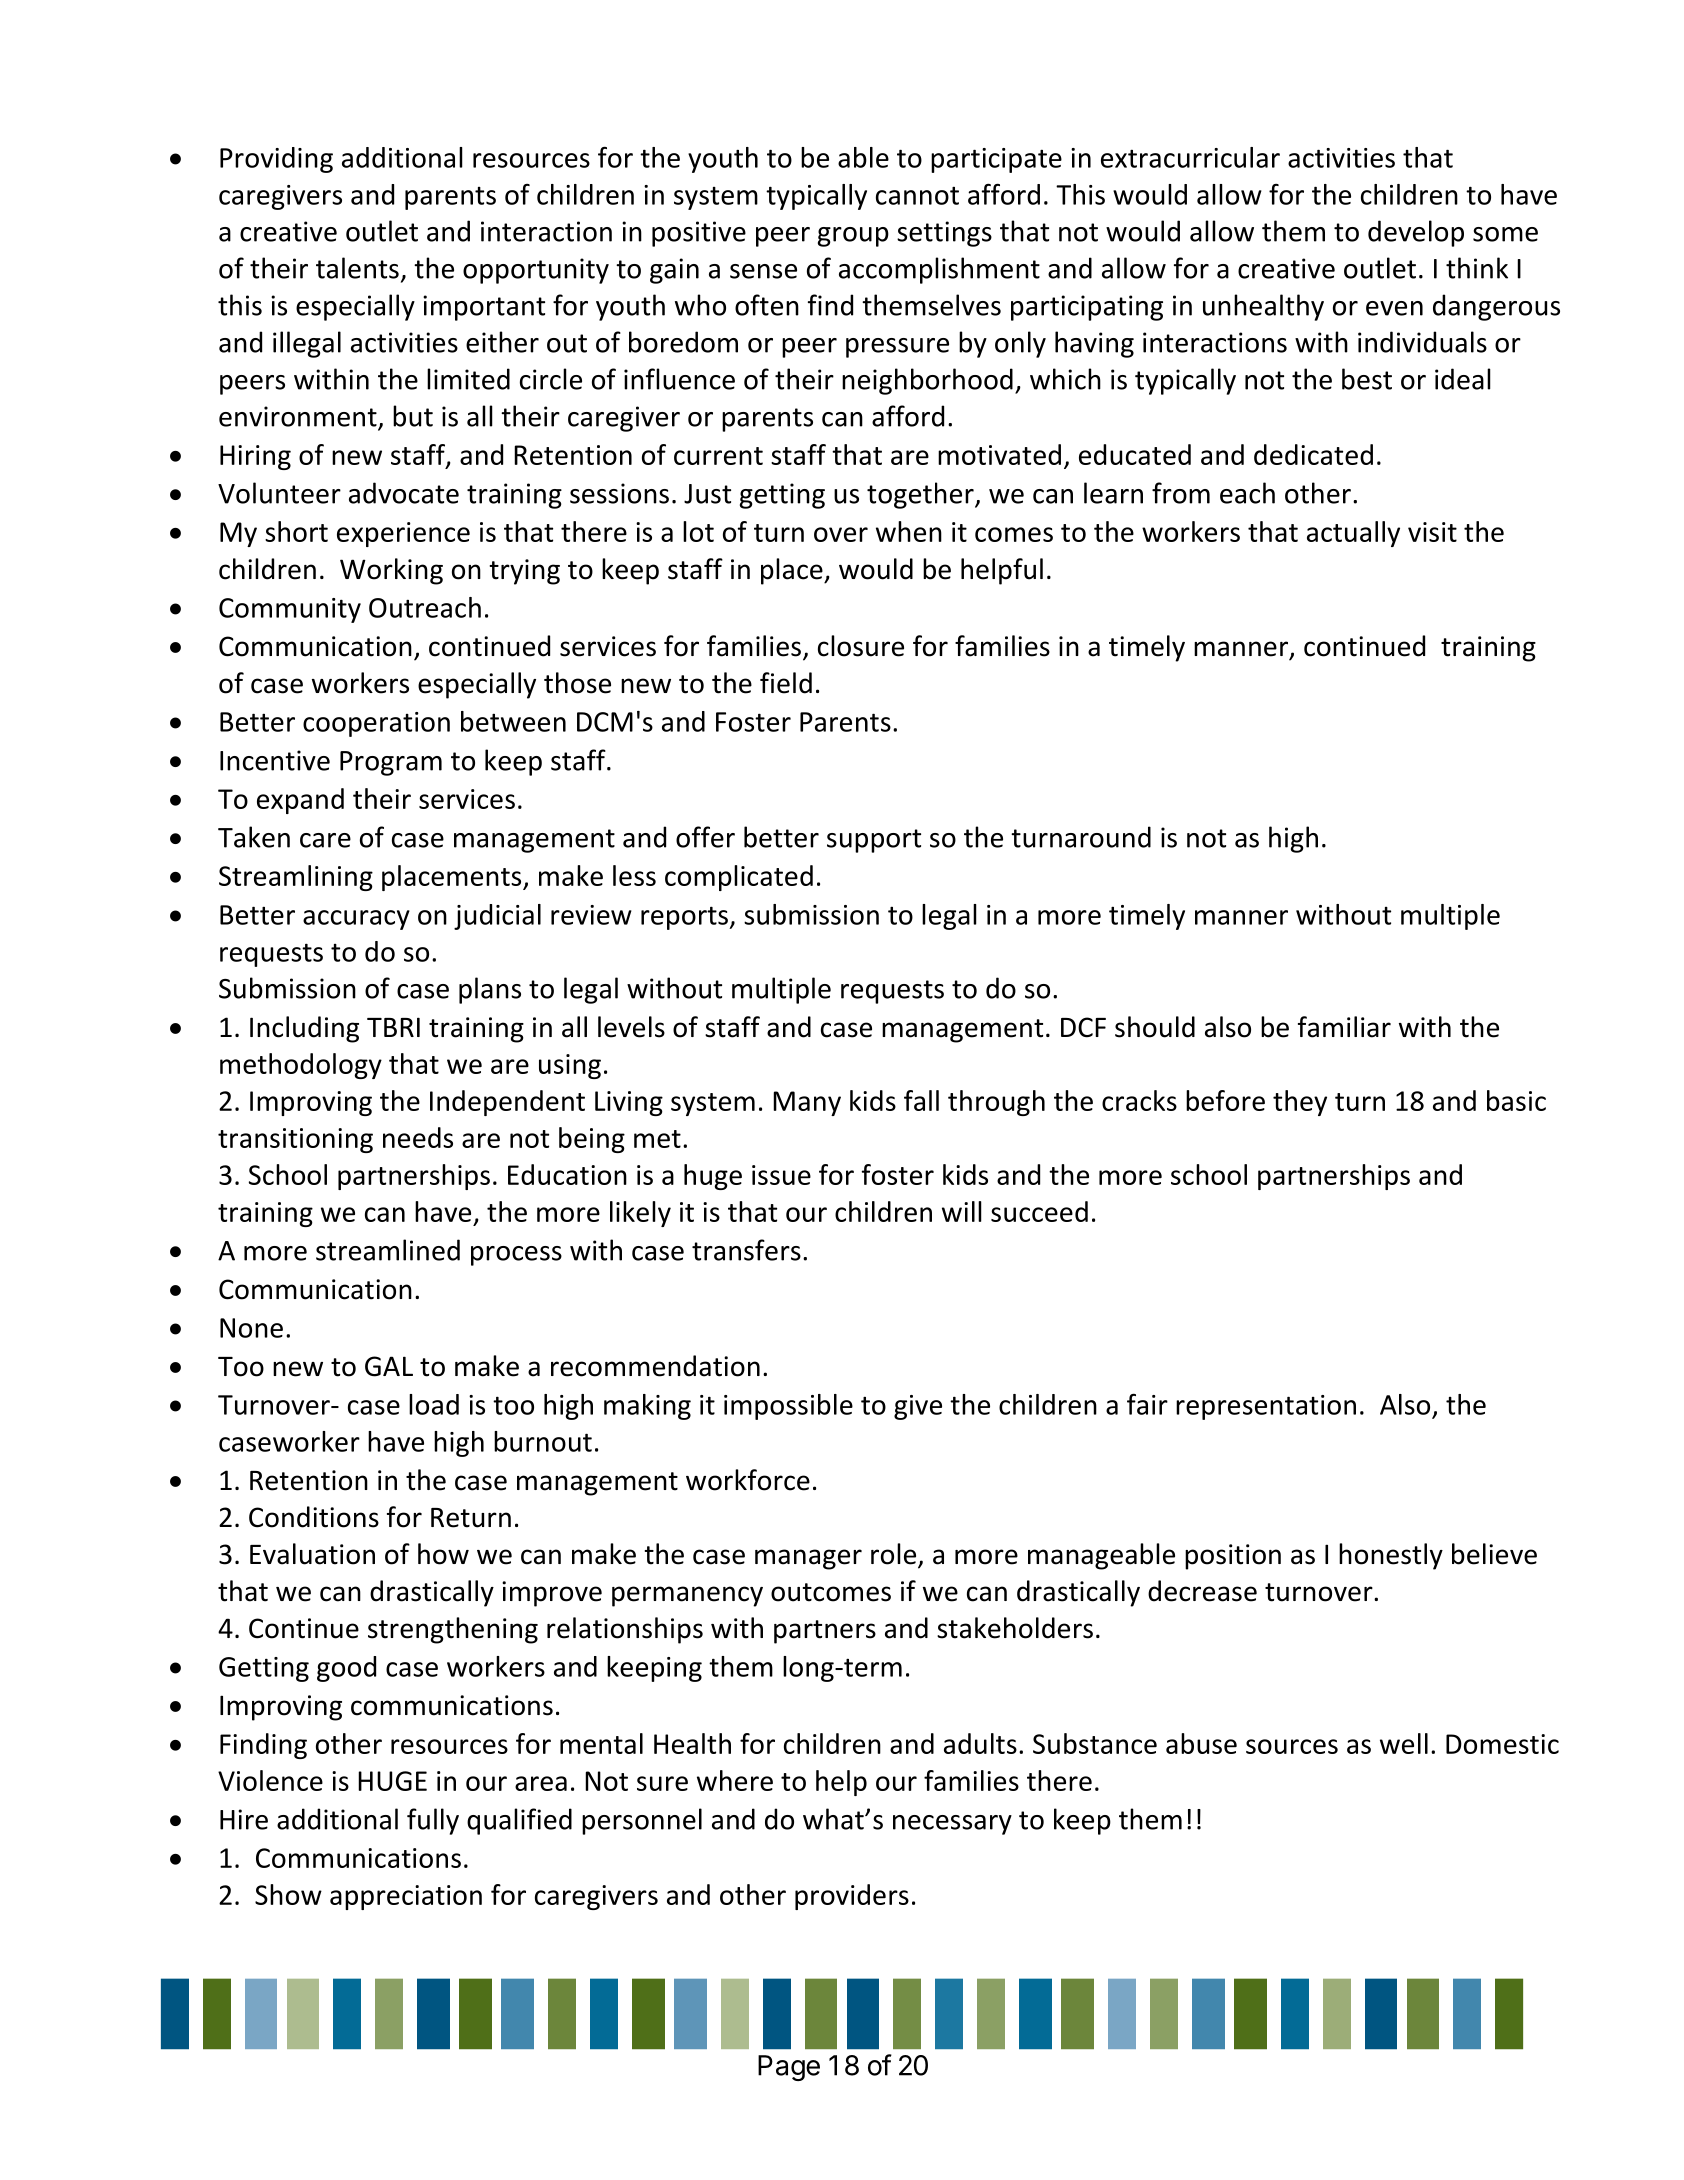 This screenshot has height=2180, width=1684. What do you see at coordinates (853, 237) in the screenshot?
I see `group` at bounding box center [853, 237].
